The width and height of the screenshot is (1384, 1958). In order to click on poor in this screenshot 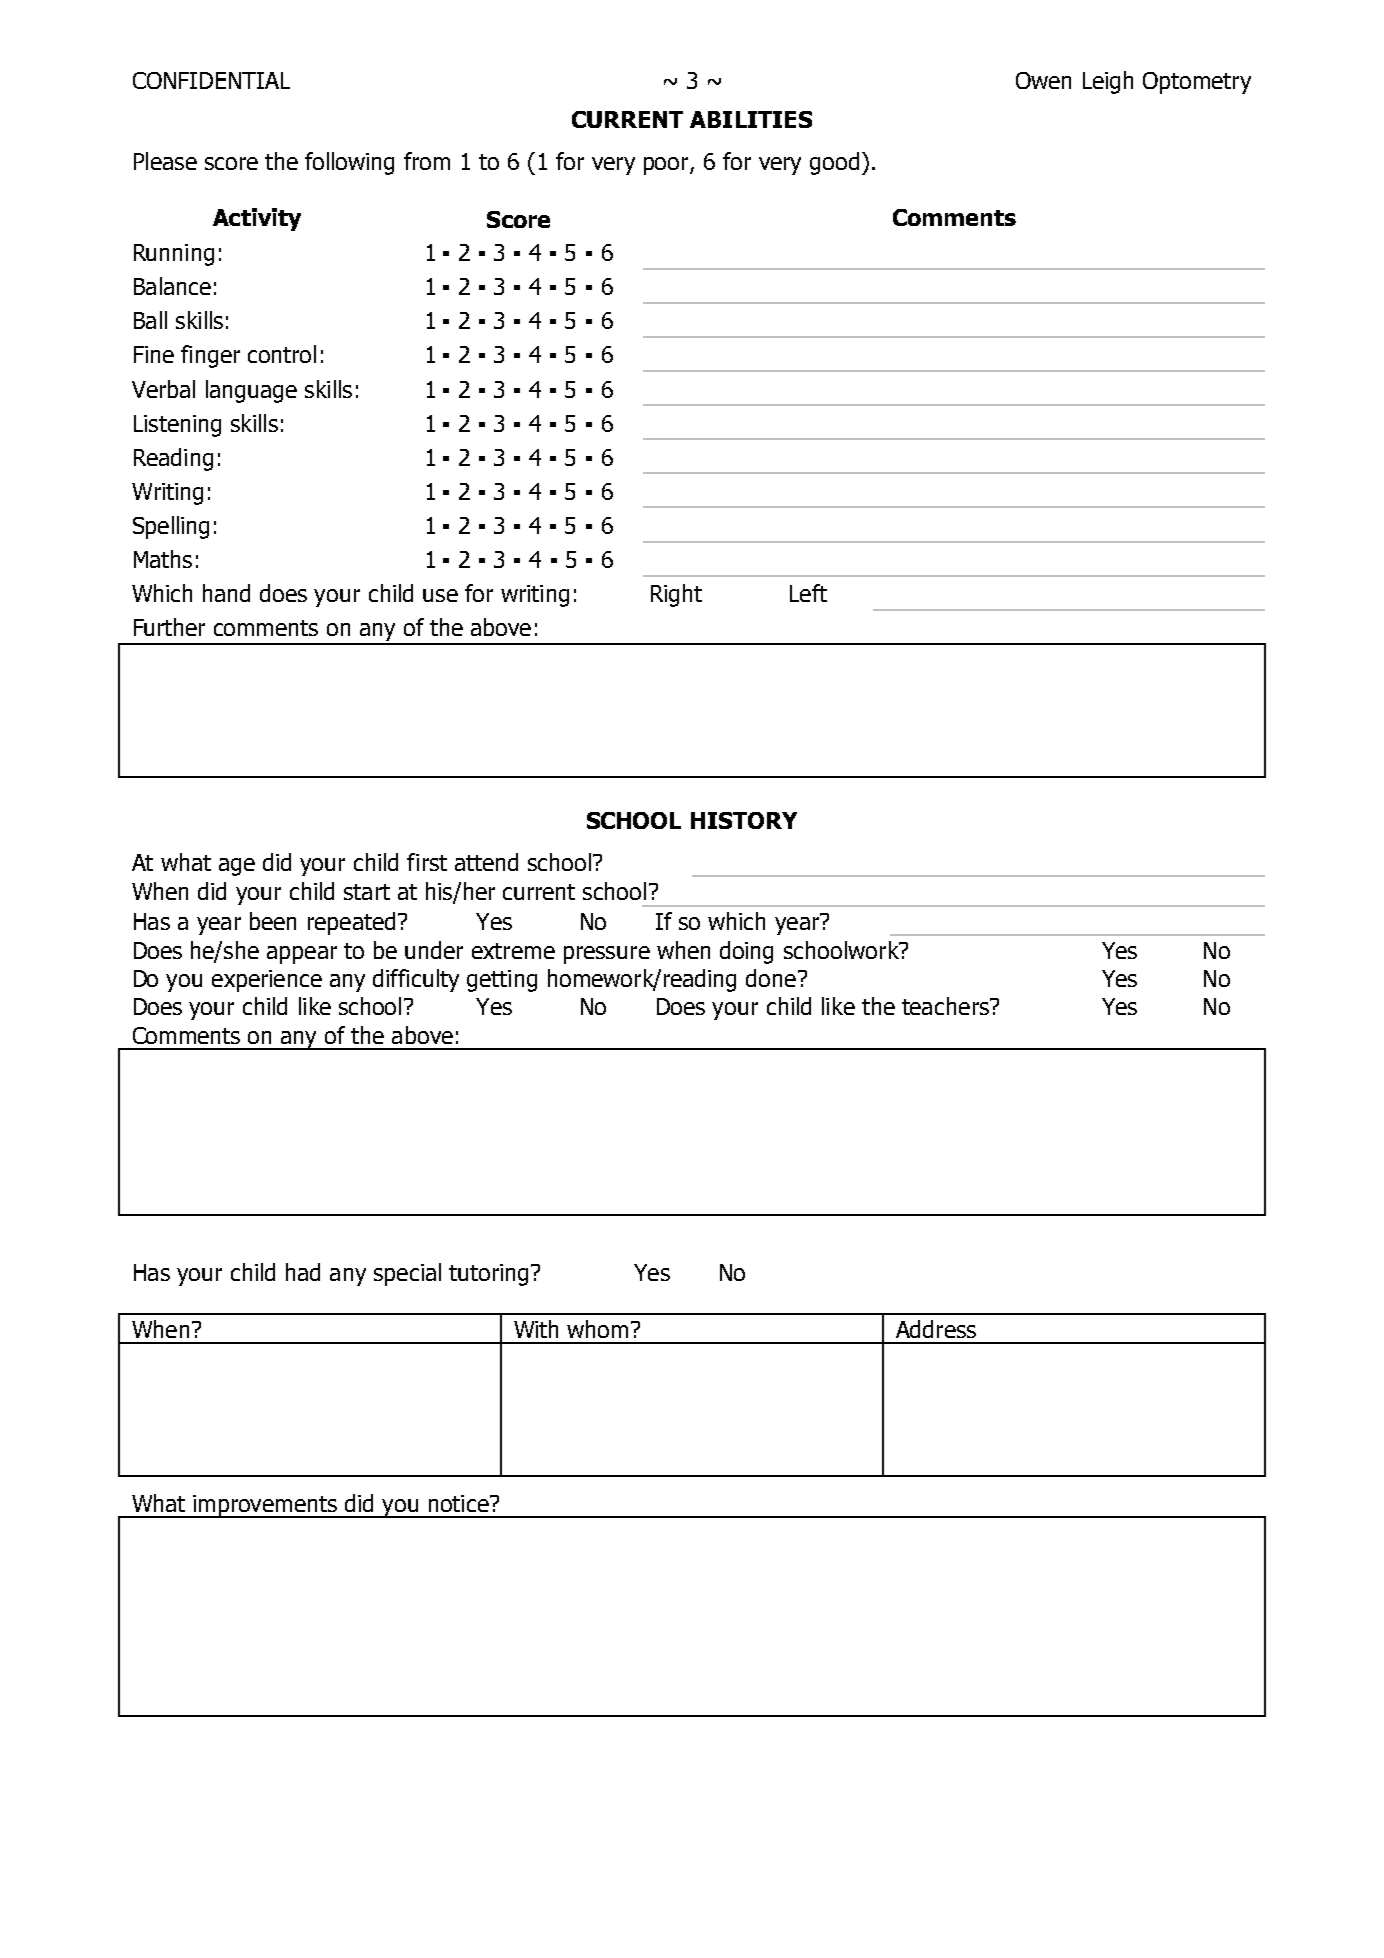, I will do `click(667, 166)`.
